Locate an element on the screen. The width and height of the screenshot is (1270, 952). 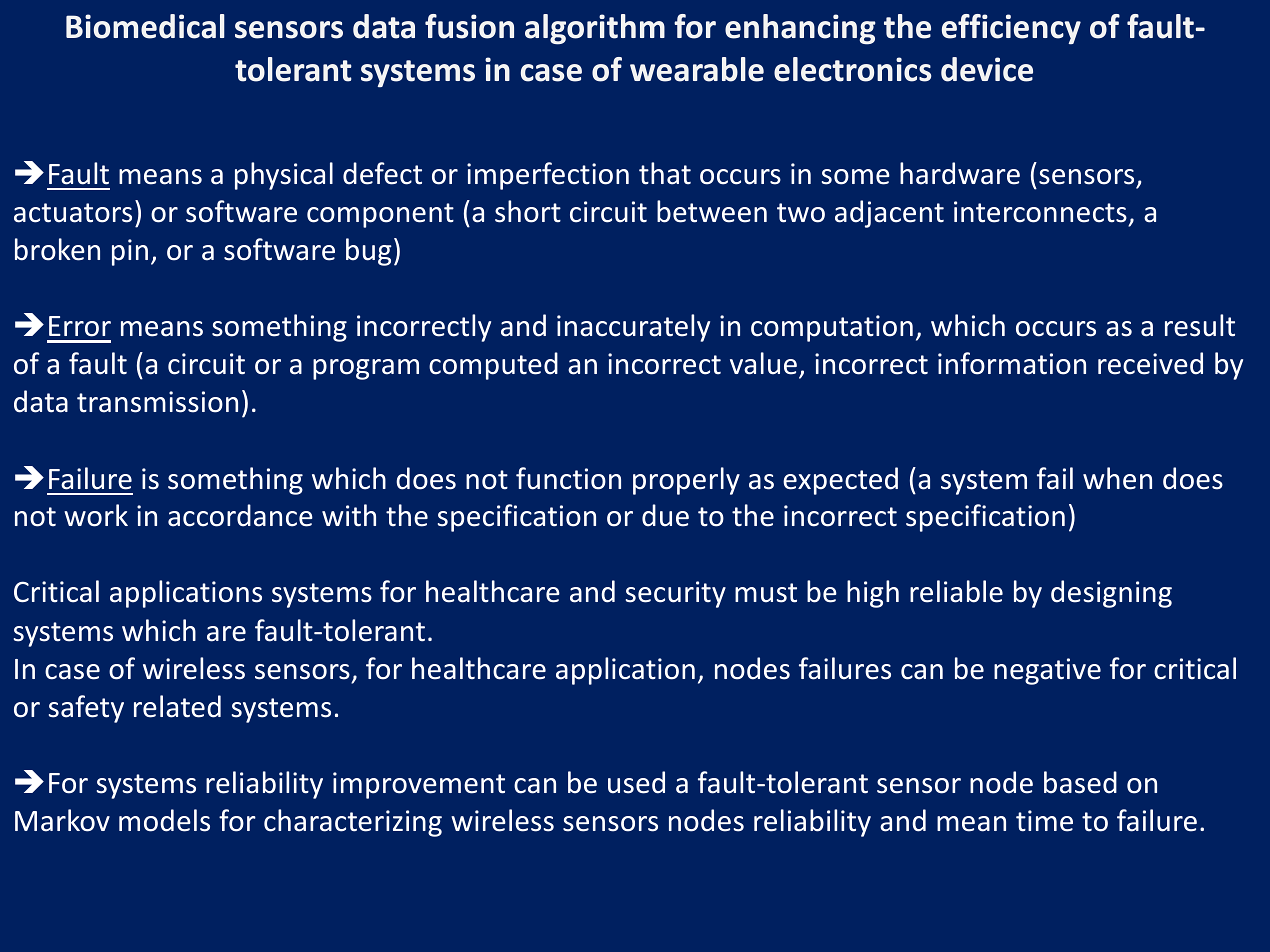
based is located at coordinates (1080, 782).
